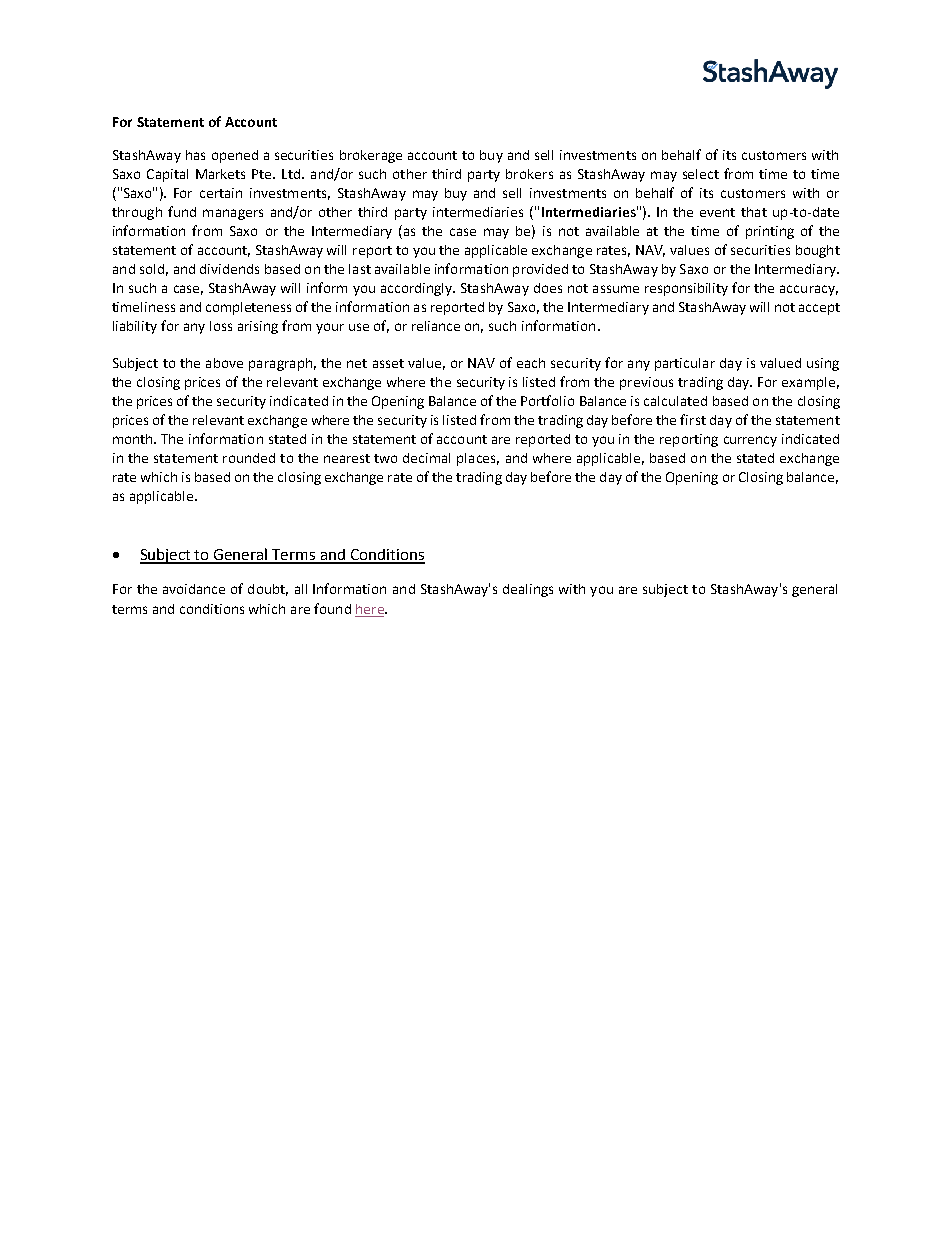  What do you see at coordinates (528, 590) in the page?
I see `dealings` at bounding box center [528, 590].
